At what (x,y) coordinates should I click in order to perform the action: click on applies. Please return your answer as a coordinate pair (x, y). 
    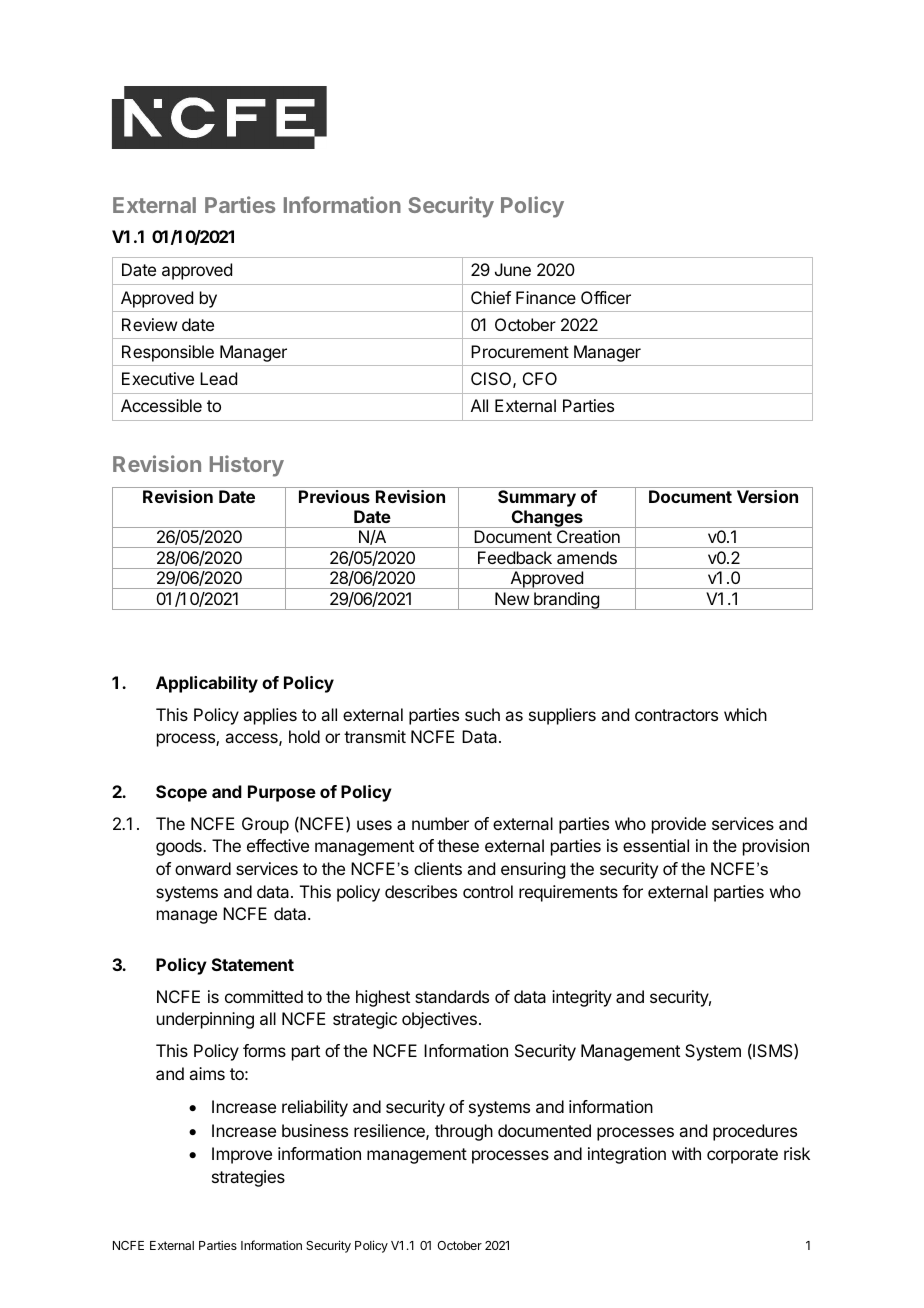
    Looking at the image, I should click on (270, 716).
